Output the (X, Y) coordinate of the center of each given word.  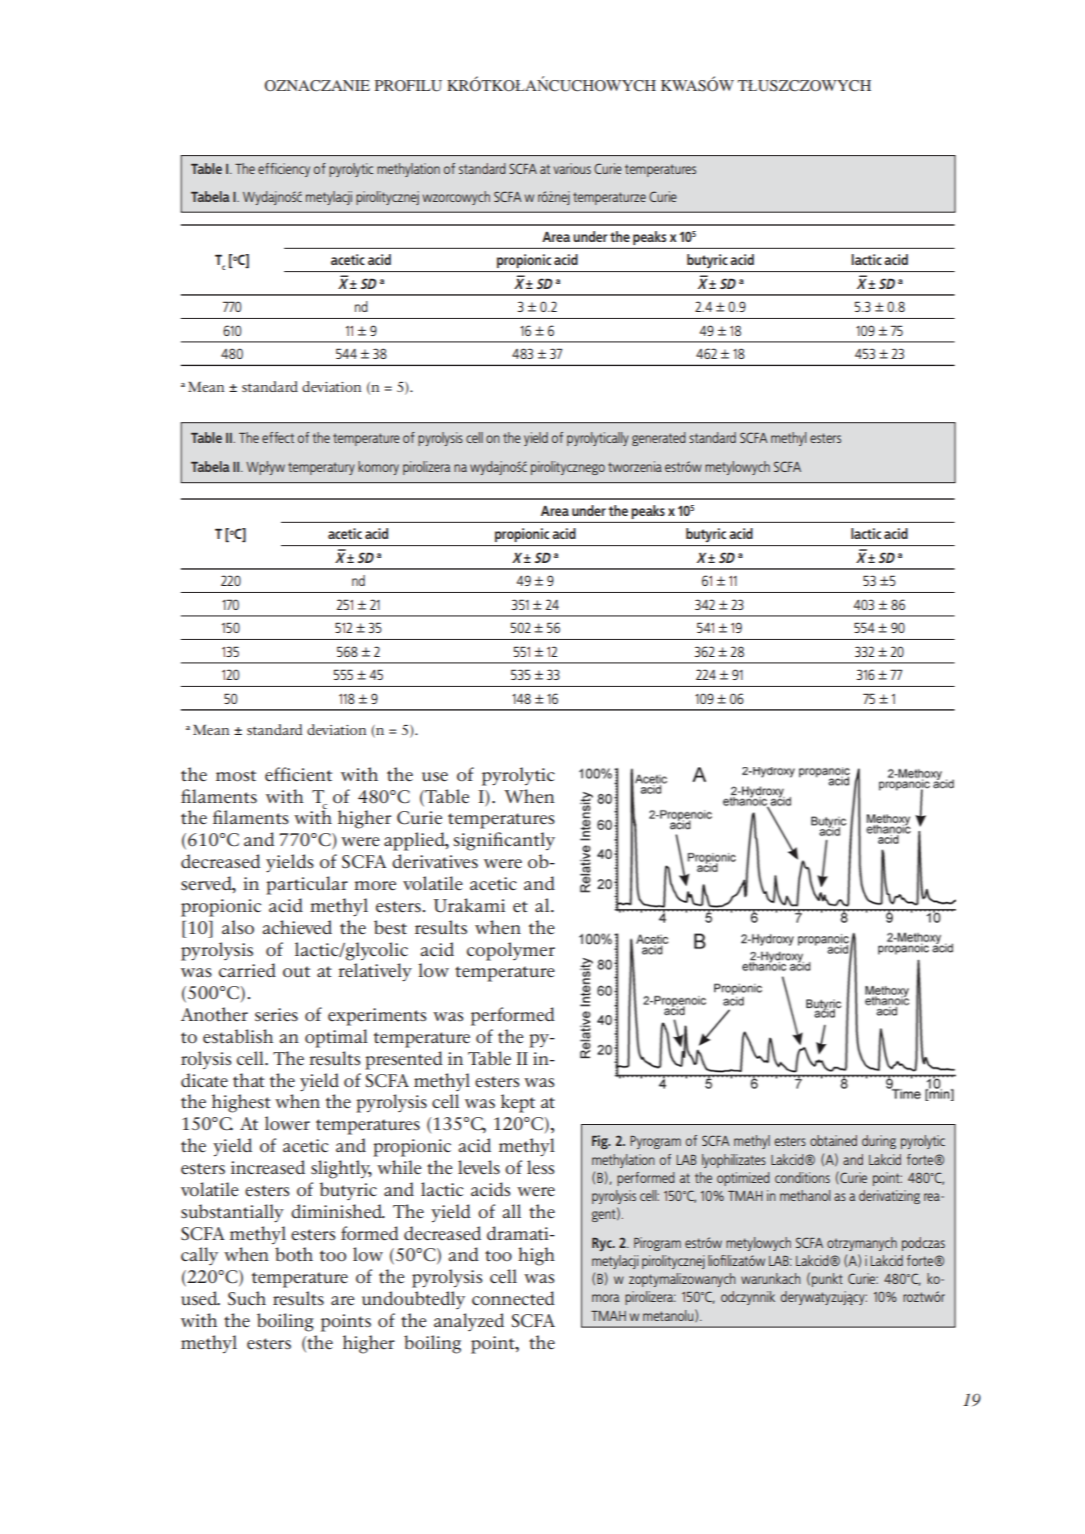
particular (307, 885)
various (572, 168)
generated (659, 439)
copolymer (511, 951)
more (375, 886)
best (390, 927)
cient (311, 775)
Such (247, 1298)
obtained (833, 1140)
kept (518, 1103)
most (236, 776)
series (276, 1015)
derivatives (435, 861)
